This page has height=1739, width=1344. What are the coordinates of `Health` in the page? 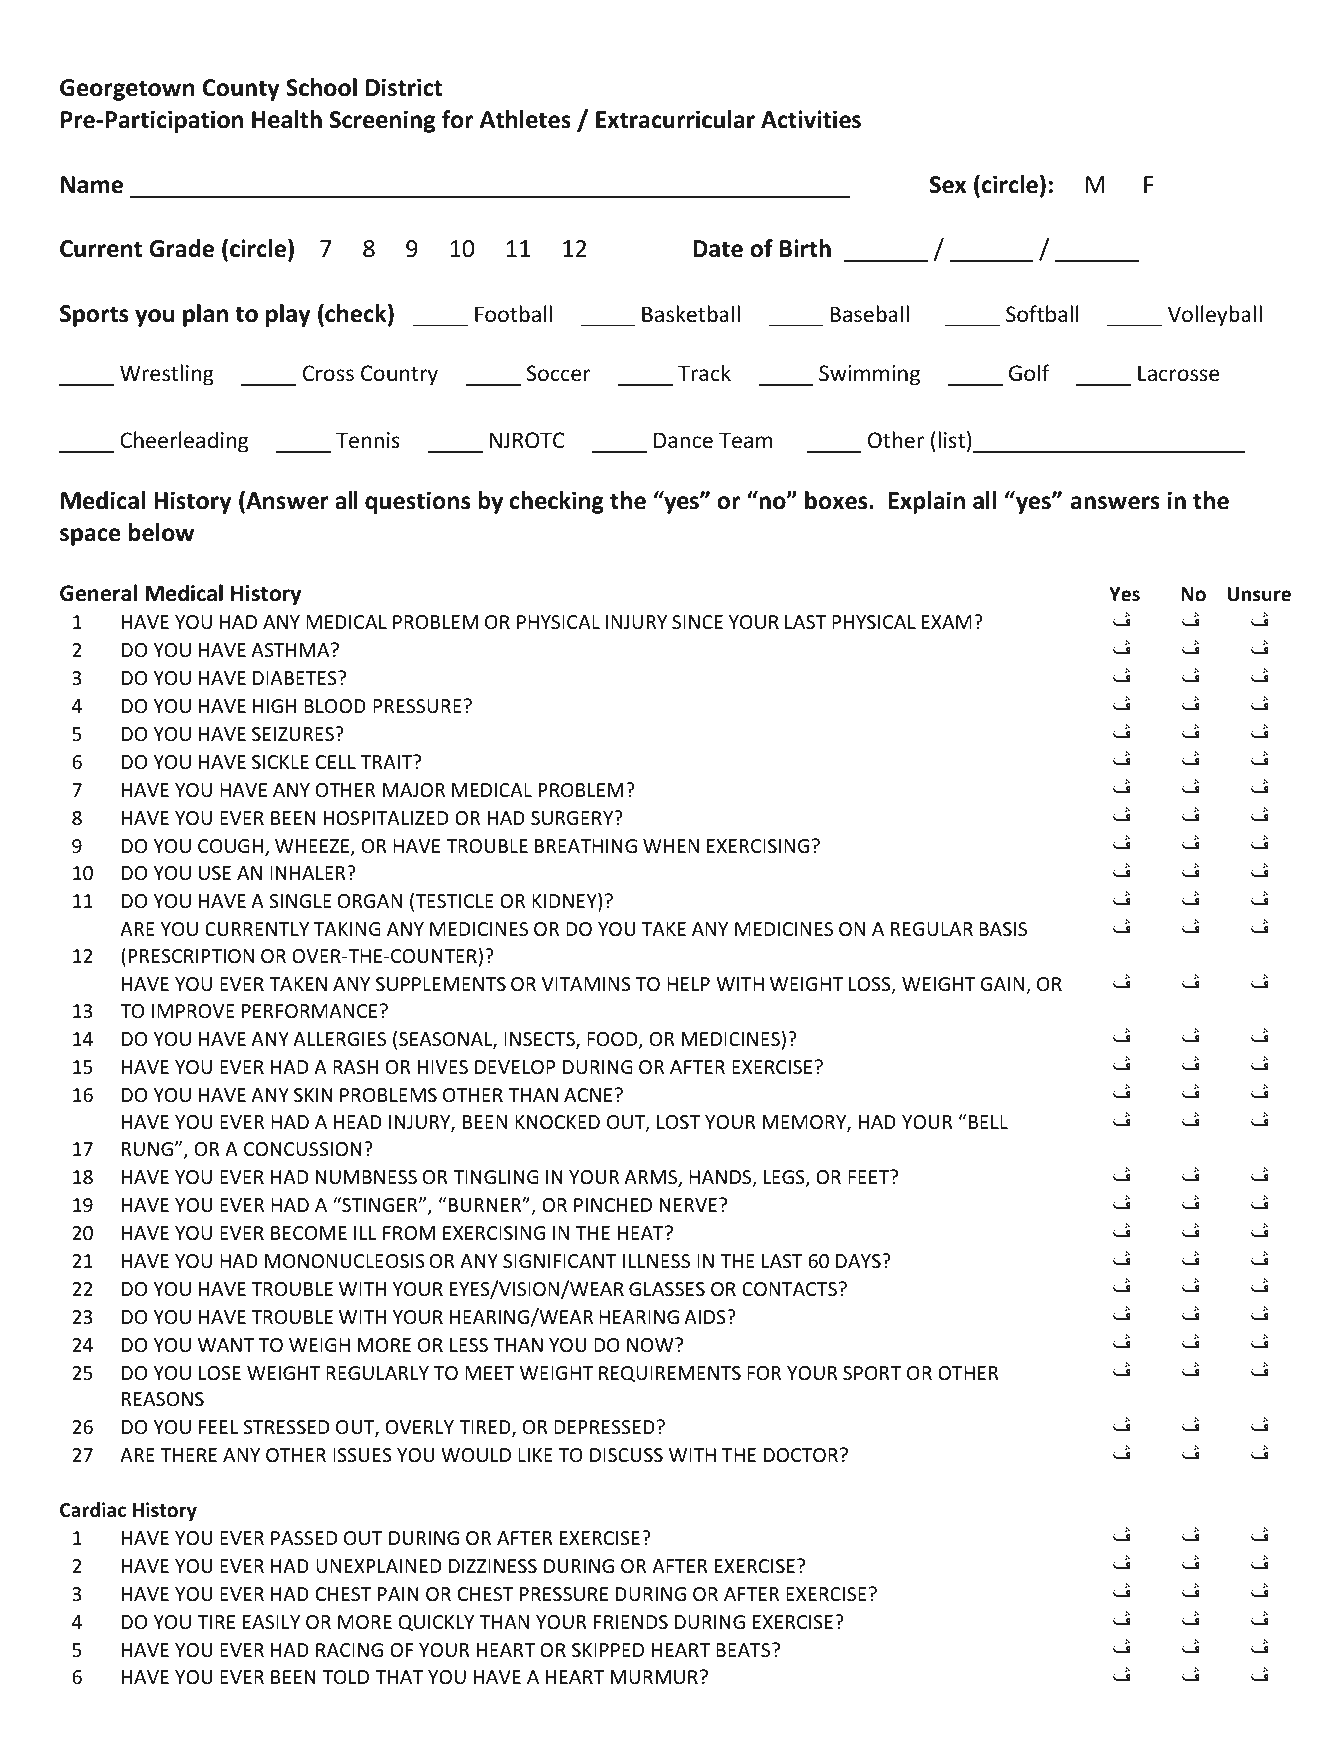 It's located at (287, 119).
